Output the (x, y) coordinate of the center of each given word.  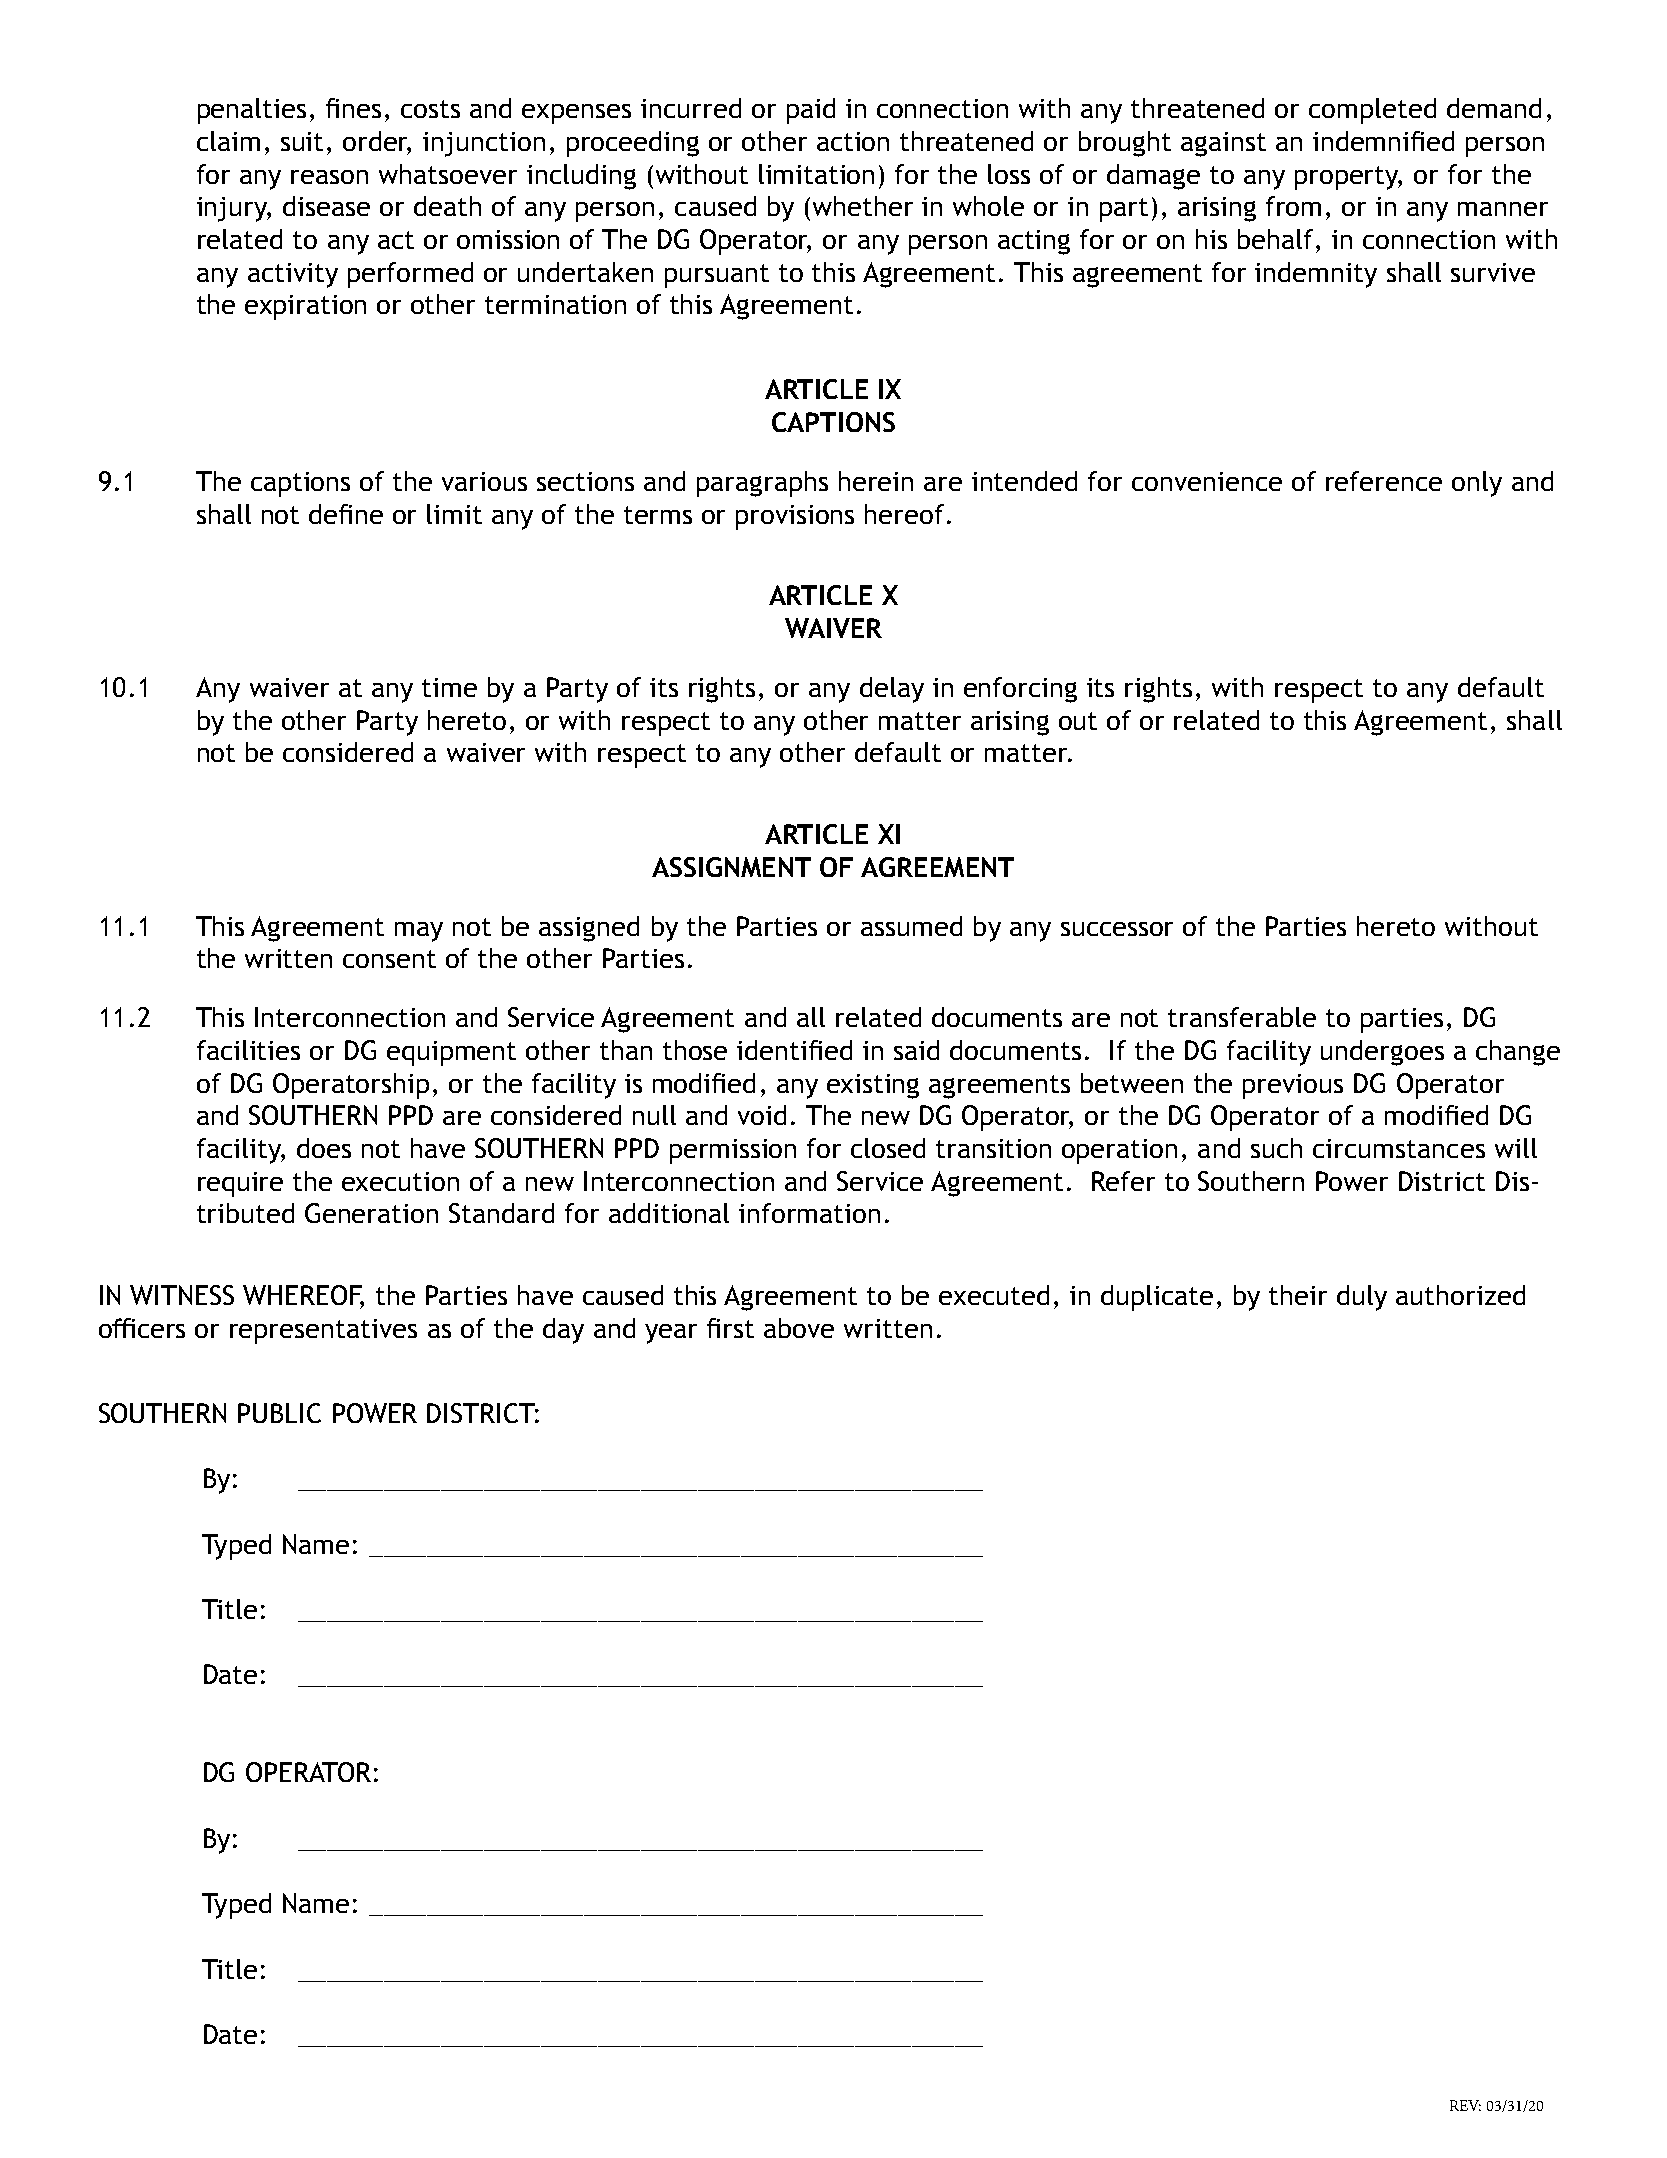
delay (892, 690)
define (346, 514)
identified (794, 1050)
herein (876, 481)
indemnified (1383, 141)
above (799, 1328)
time (449, 687)
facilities (248, 1050)
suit (302, 141)
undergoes (1382, 1053)
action (853, 141)
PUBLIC (279, 1413)
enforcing (1020, 690)
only (1477, 484)
